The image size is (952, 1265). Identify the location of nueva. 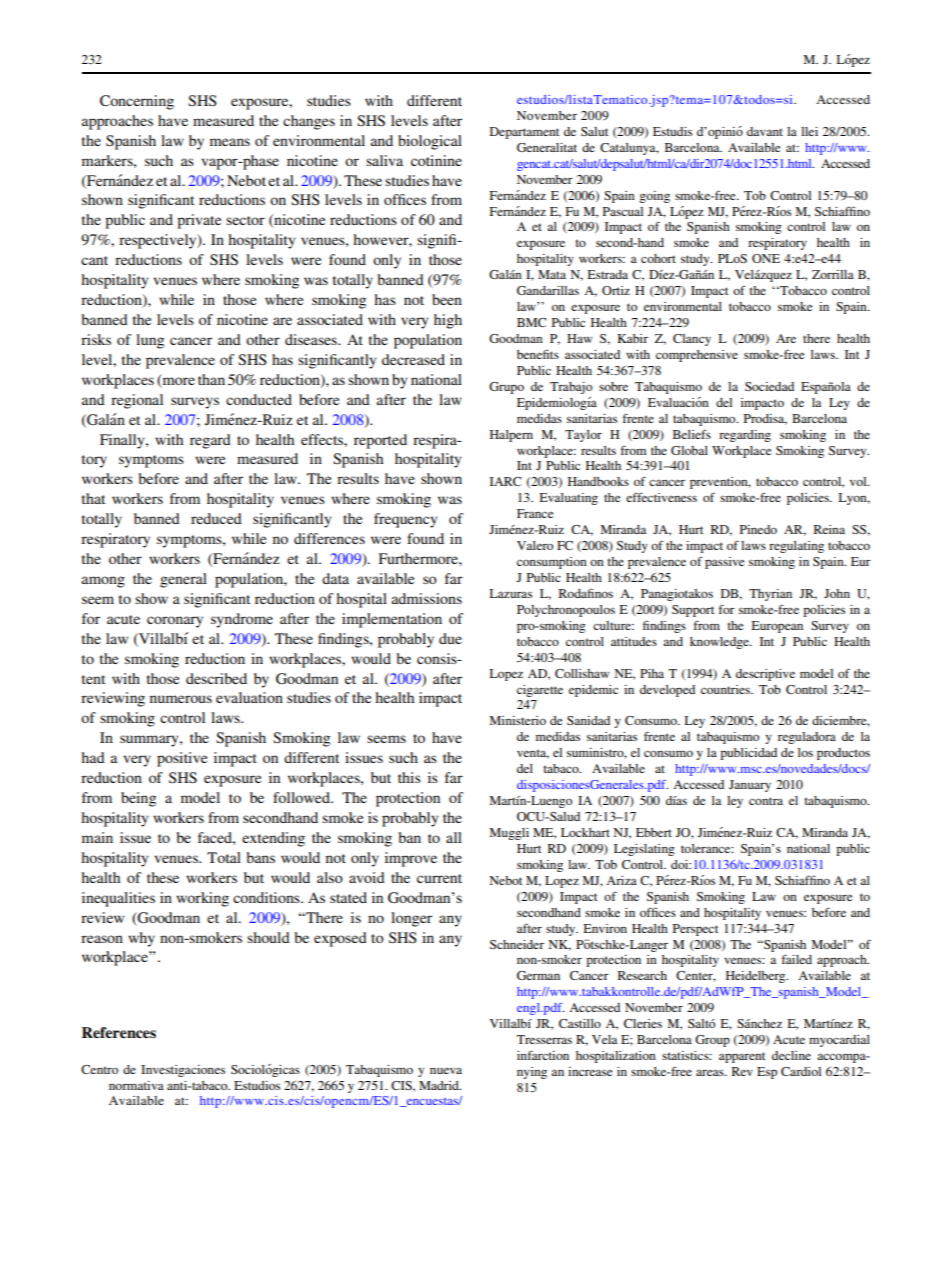
(446, 1070).
